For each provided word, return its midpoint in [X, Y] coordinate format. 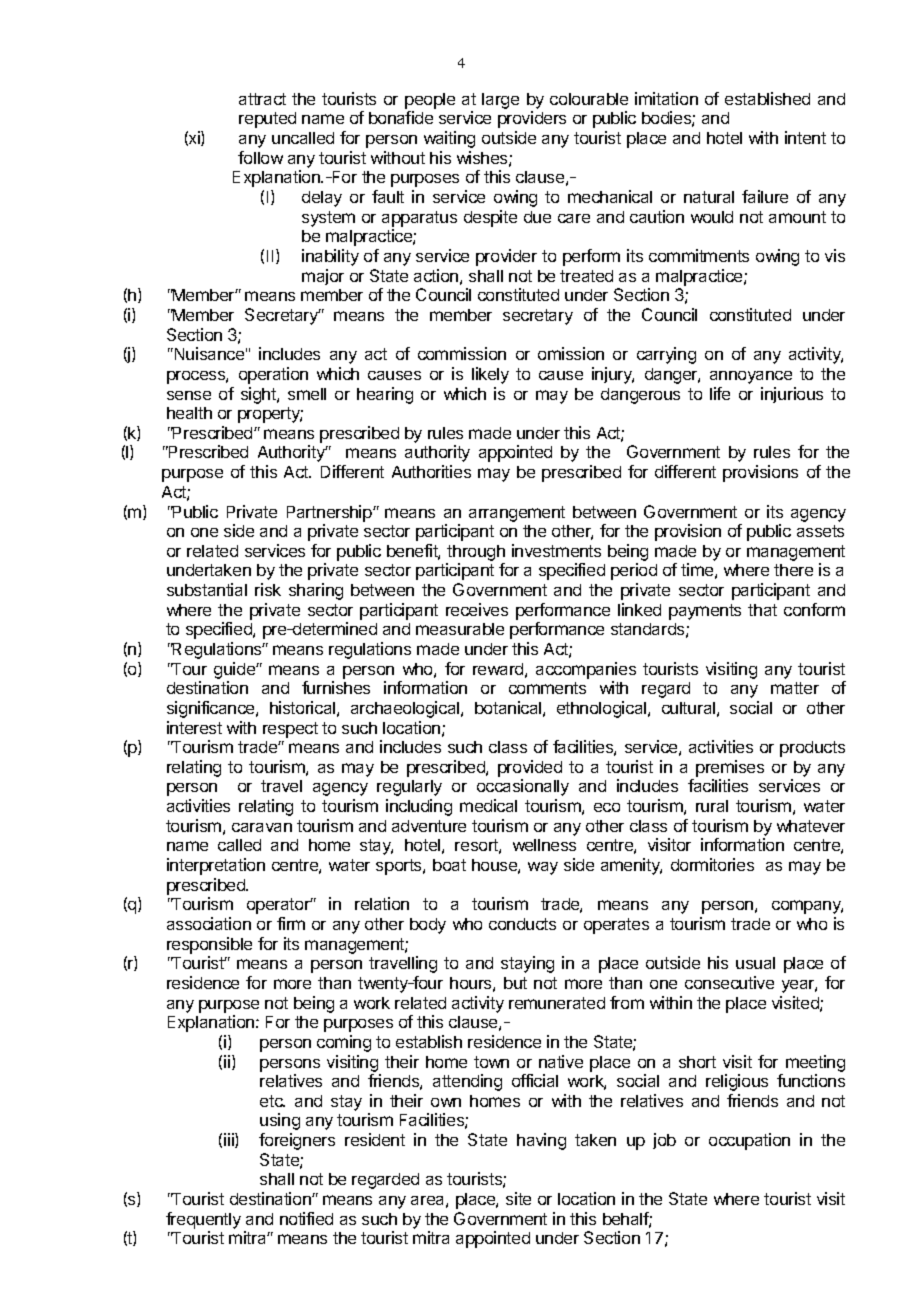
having [541, 1141]
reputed [267, 120]
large [500, 101]
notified [306, 1218]
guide [235, 670]
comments [547, 688]
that [762, 610]
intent [805, 137]
